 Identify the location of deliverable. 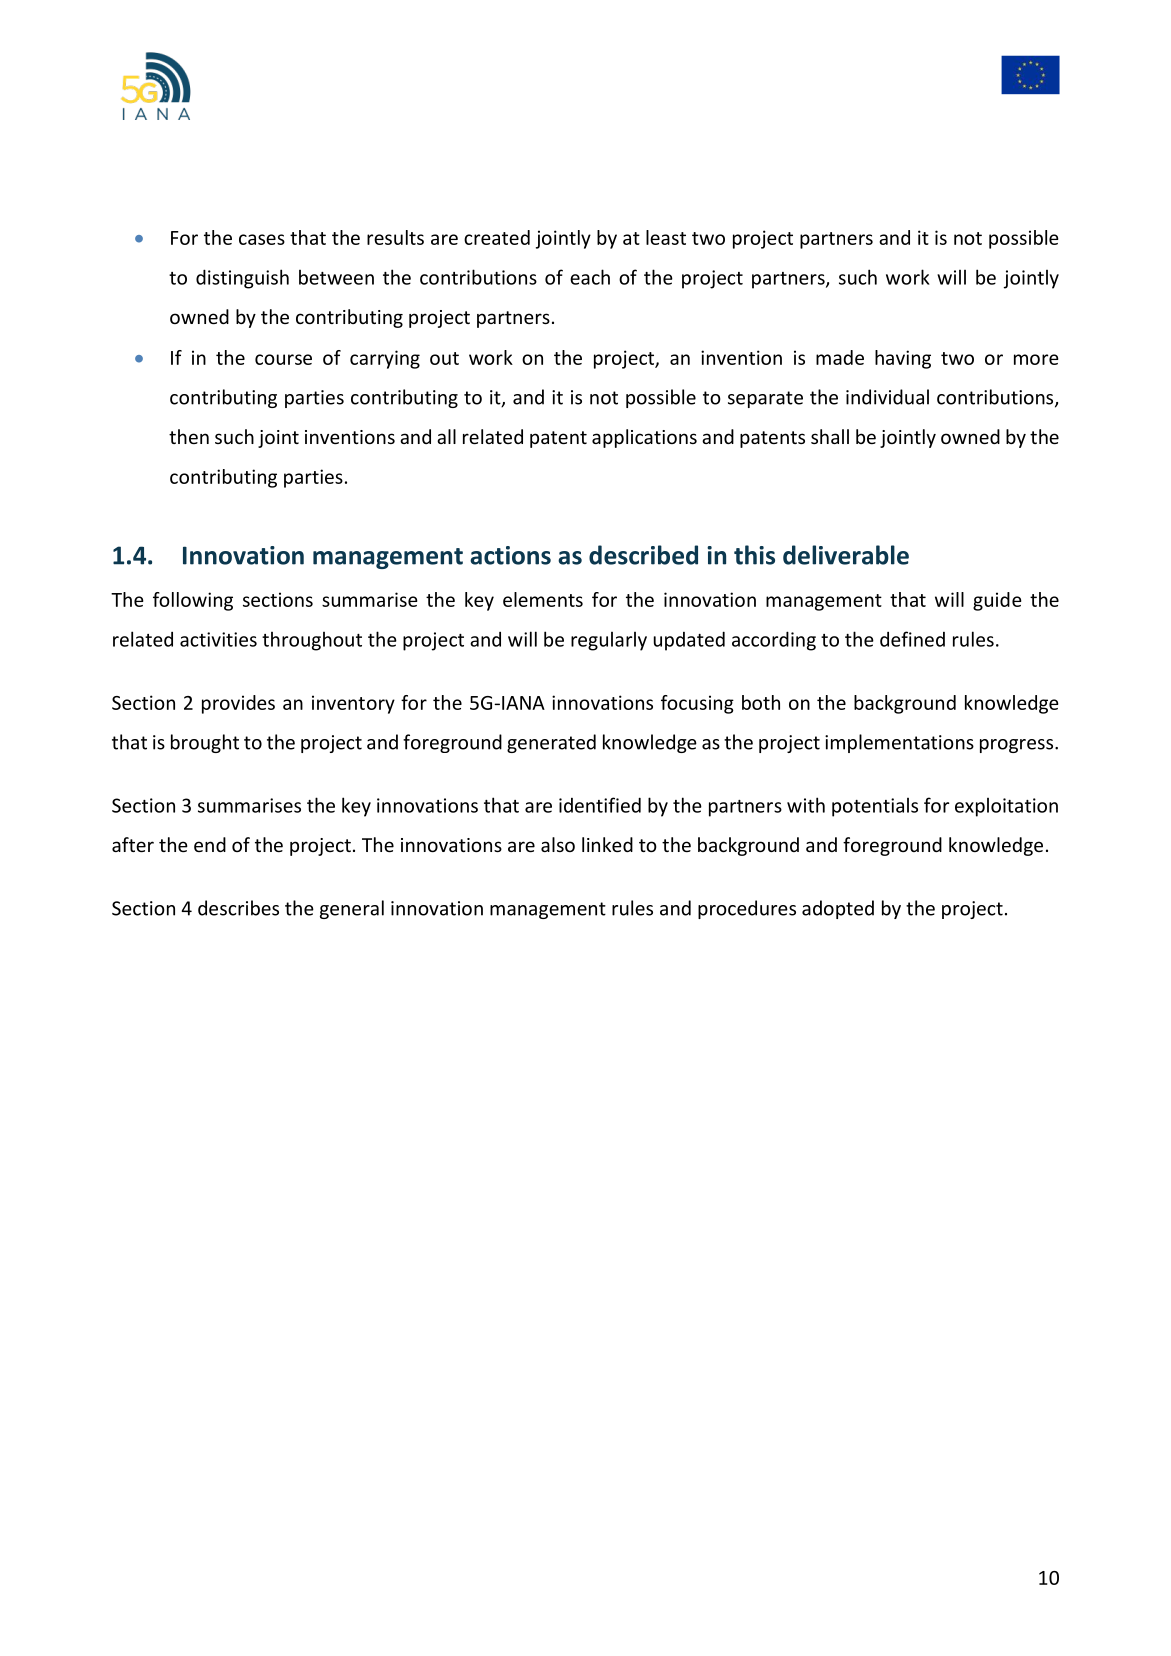
(846, 555).
